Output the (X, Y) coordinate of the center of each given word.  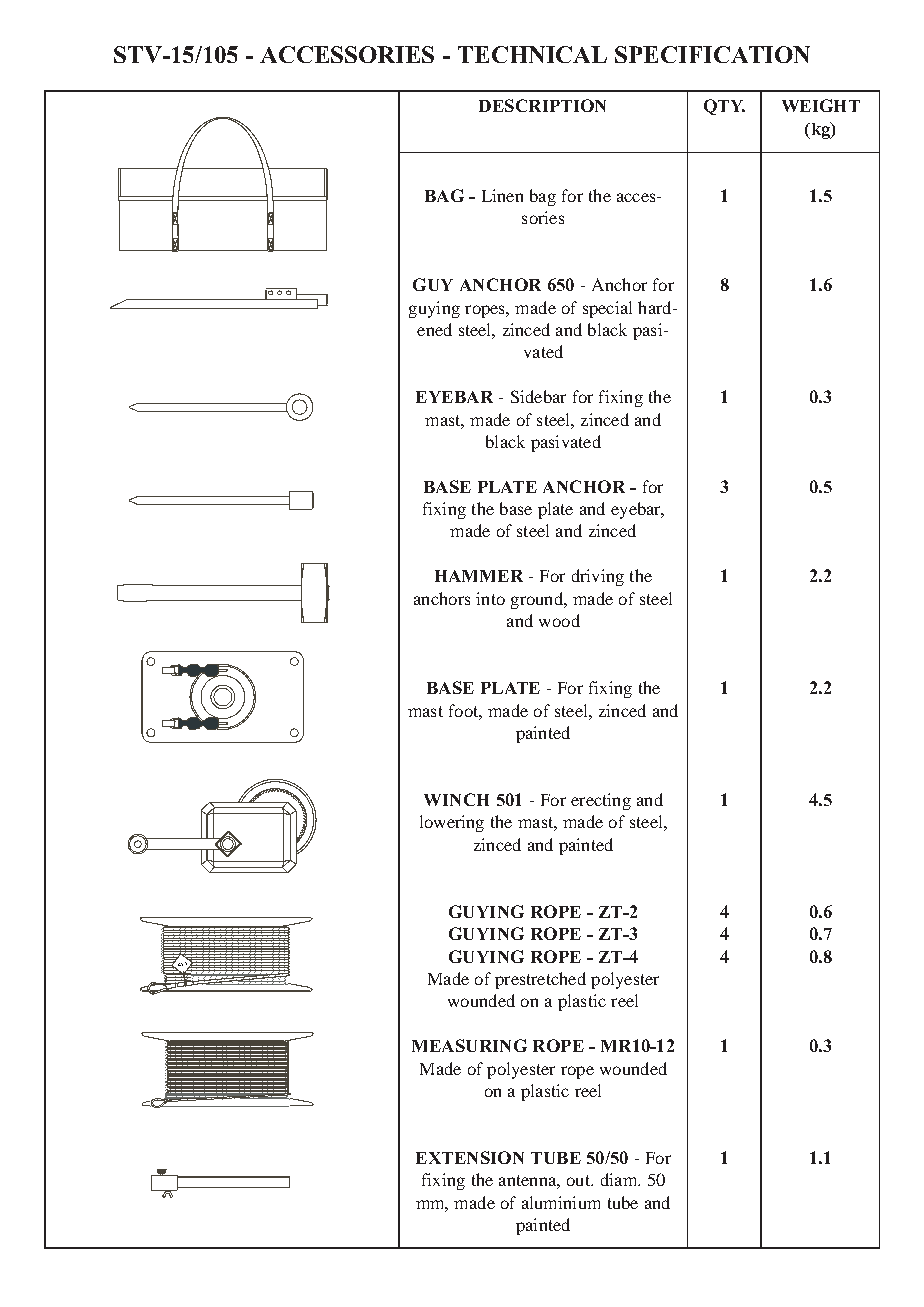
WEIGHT (821, 105)
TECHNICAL (532, 54)
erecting (601, 801)
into (490, 598)
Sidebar (538, 396)
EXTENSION (470, 1157)
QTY (724, 107)
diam (620, 1179)
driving (598, 577)
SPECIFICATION (712, 54)
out (579, 1180)
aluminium (561, 1202)
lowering (452, 823)
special (607, 309)
